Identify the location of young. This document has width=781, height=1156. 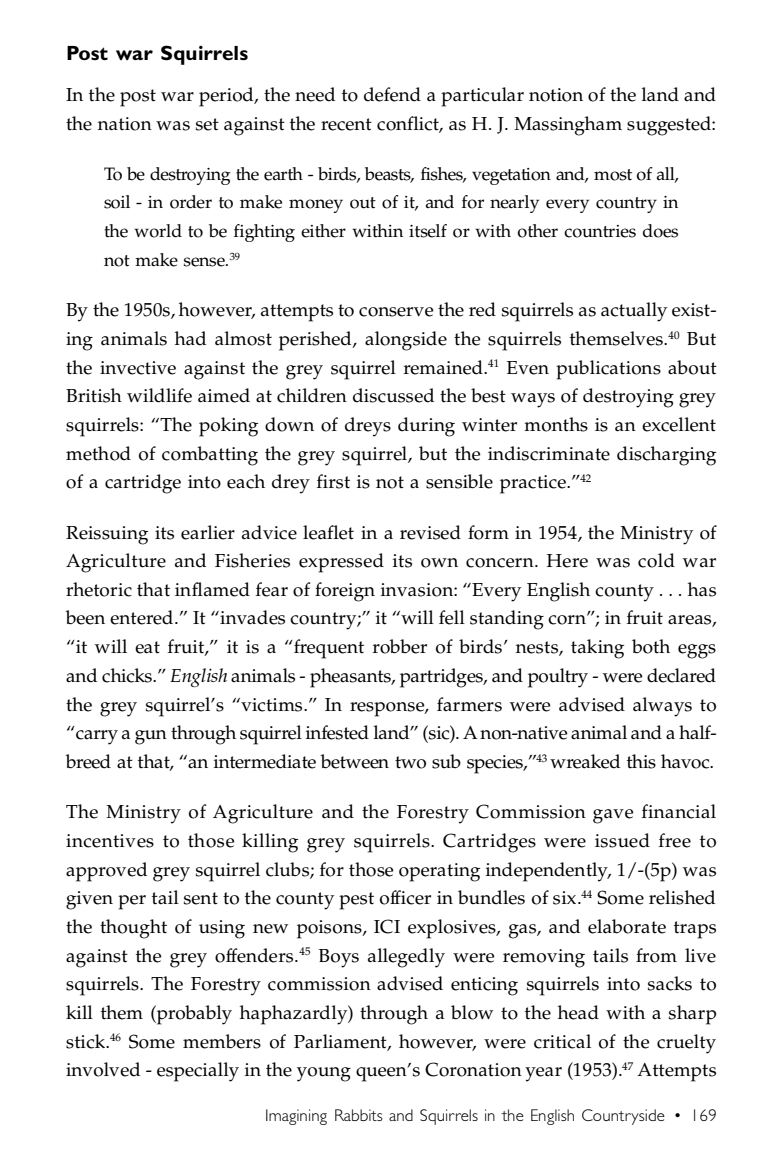
(324, 1074).
